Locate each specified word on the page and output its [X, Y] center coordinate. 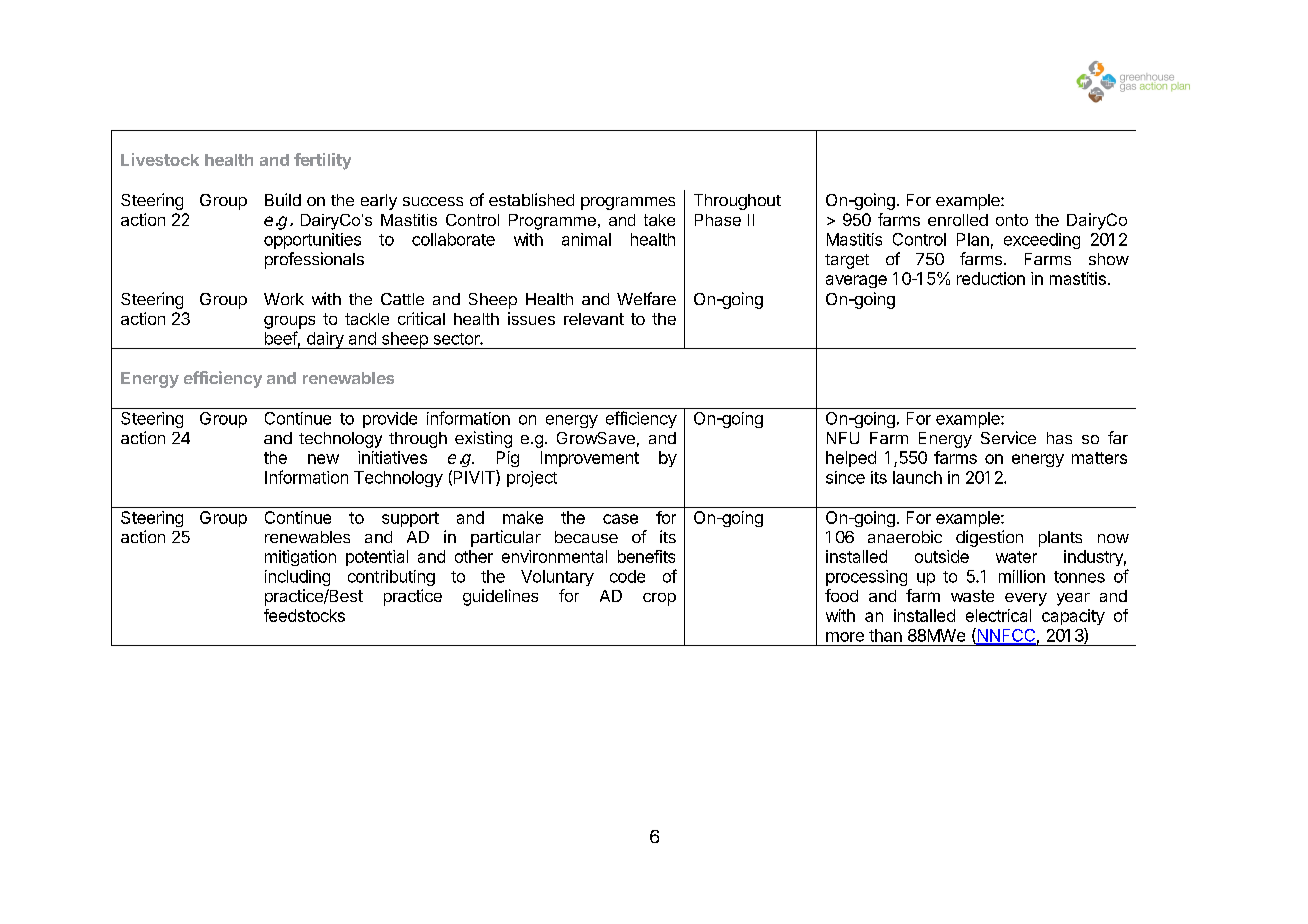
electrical [998, 615]
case [620, 519]
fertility [322, 161]
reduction [991, 278]
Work [284, 299]
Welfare [646, 298]
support [410, 519]
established [531, 199]
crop [659, 599]
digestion [989, 538]
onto [1012, 220]
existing [483, 439]
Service [1008, 437]
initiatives [392, 457]
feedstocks [304, 615]
